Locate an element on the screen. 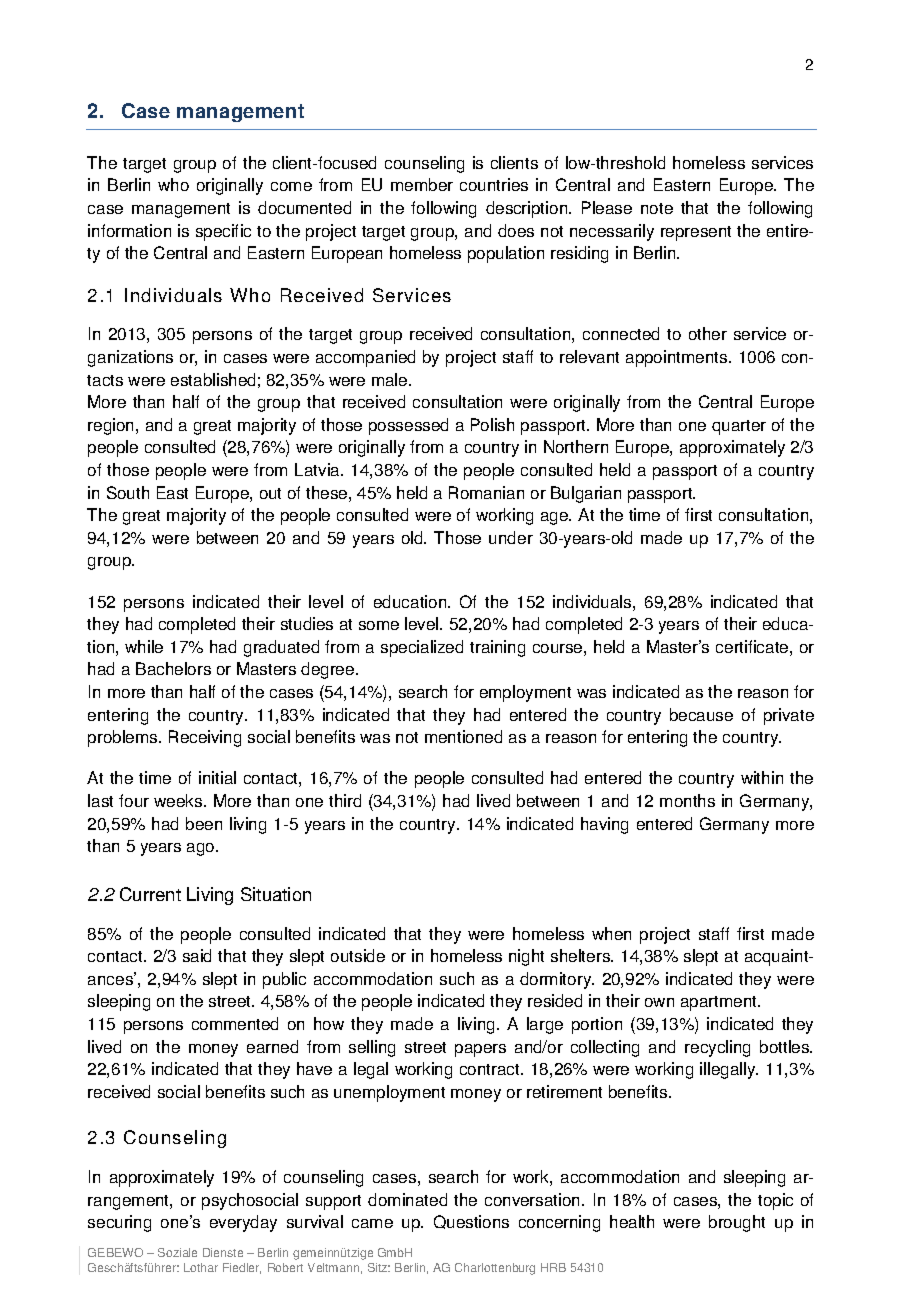  specific is located at coordinates (223, 232).
